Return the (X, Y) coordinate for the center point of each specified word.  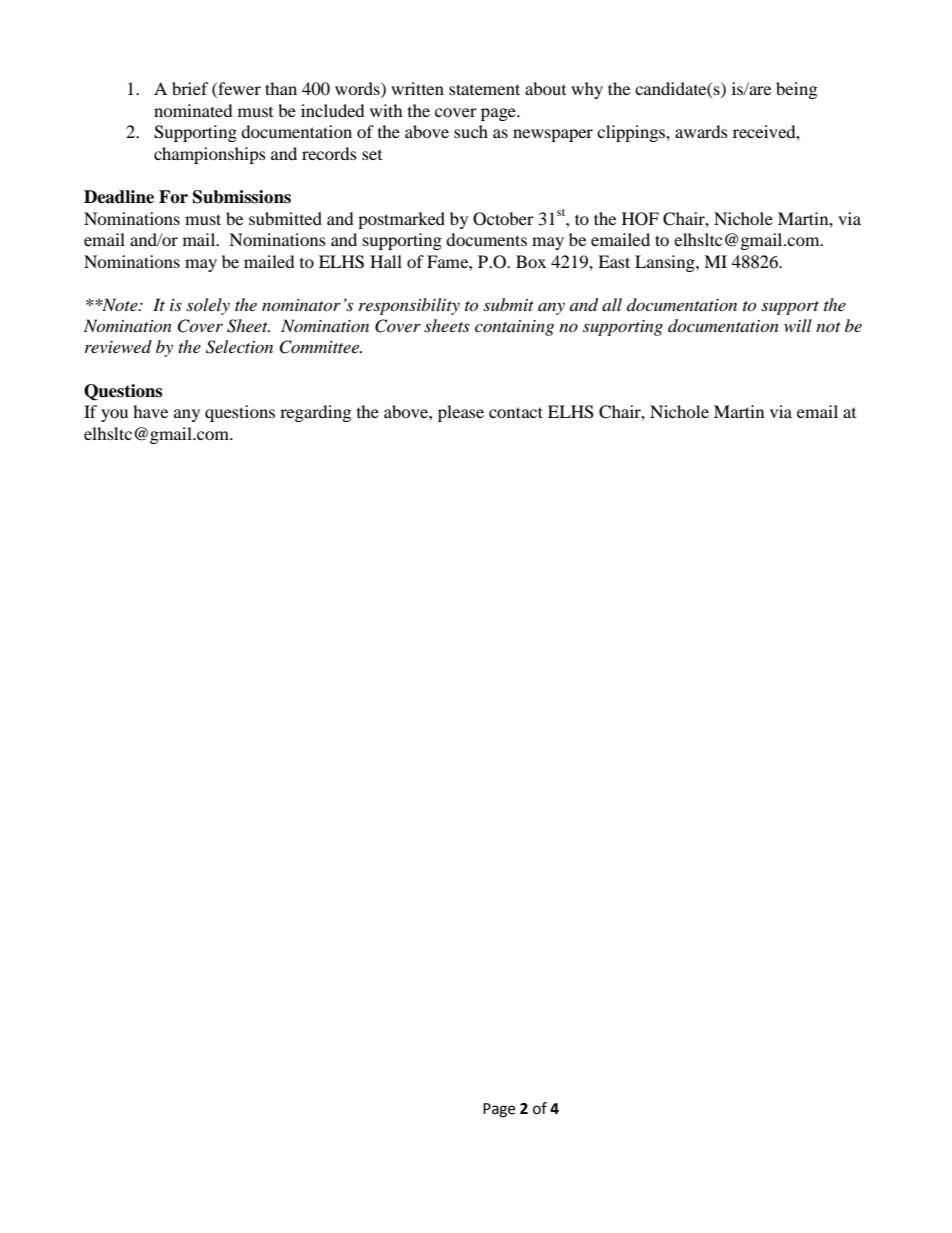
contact (516, 412)
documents (486, 239)
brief (190, 88)
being (796, 90)
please (461, 413)
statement (484, 89)
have (150, 411)
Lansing (666, 263)
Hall (386, 261)
